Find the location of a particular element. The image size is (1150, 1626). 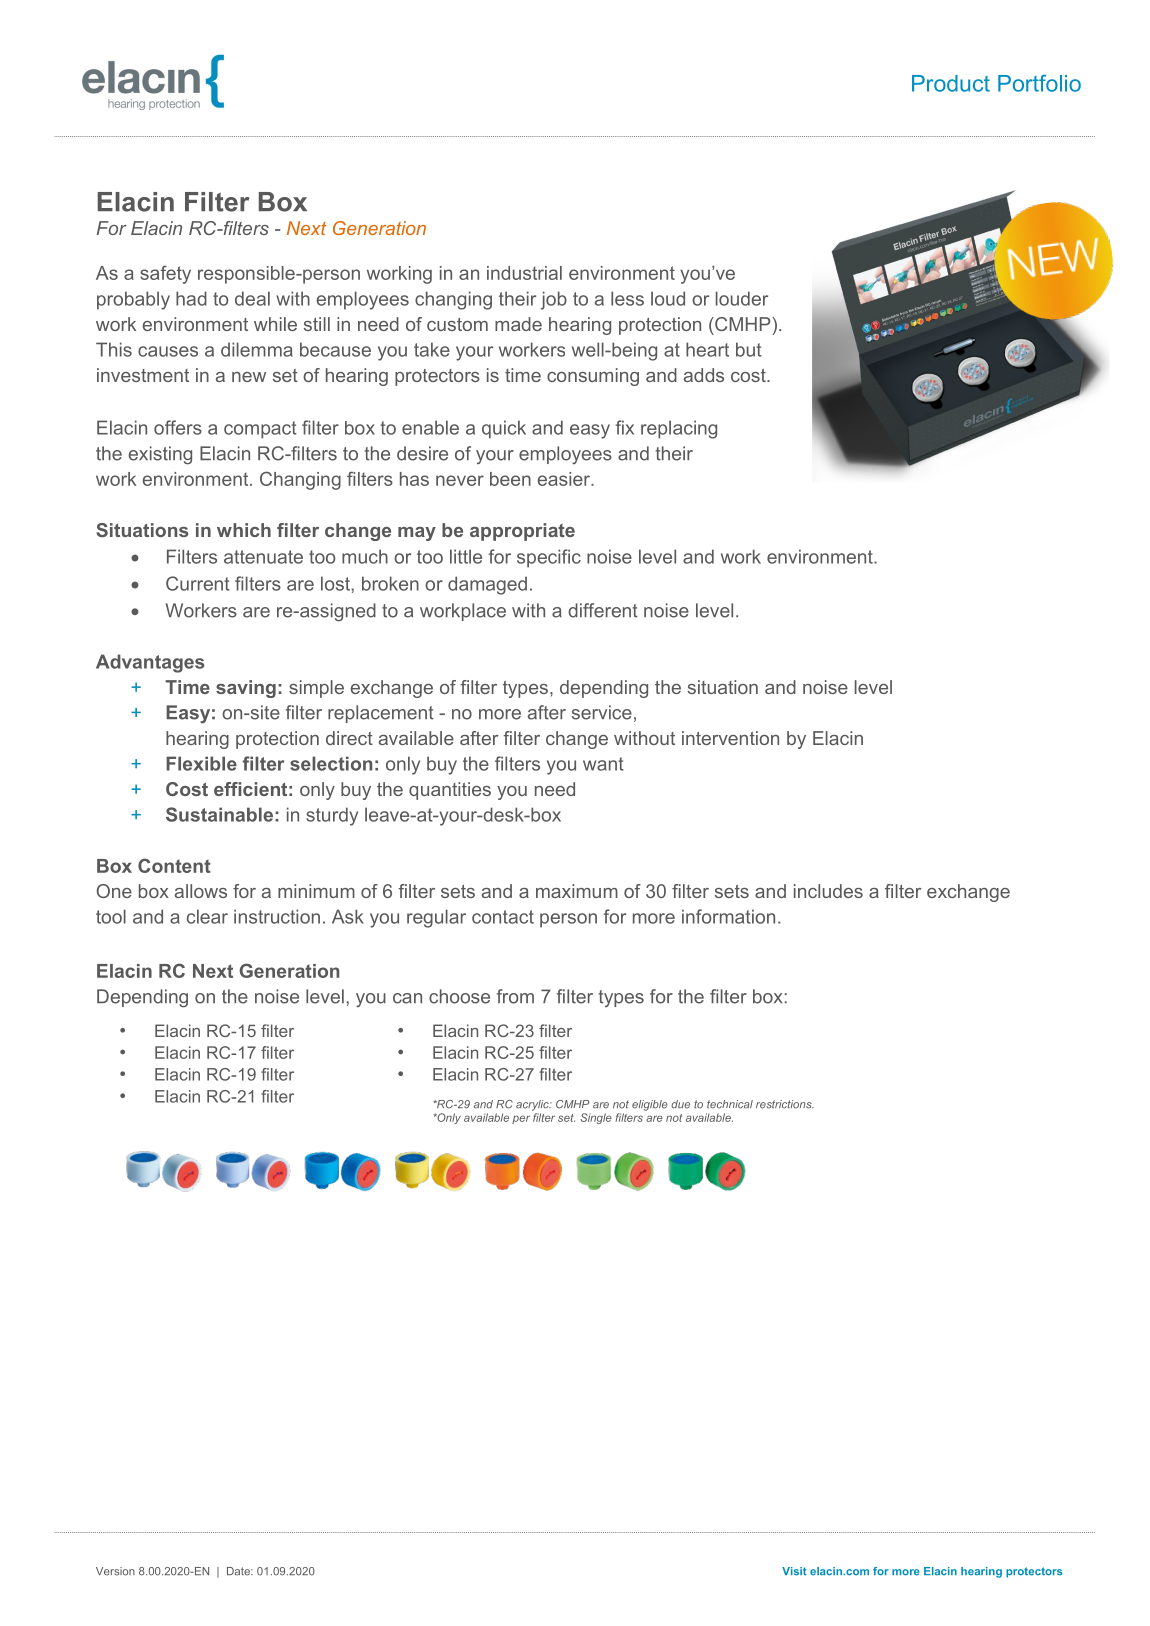

Product is located at coordinates (951, 83).
